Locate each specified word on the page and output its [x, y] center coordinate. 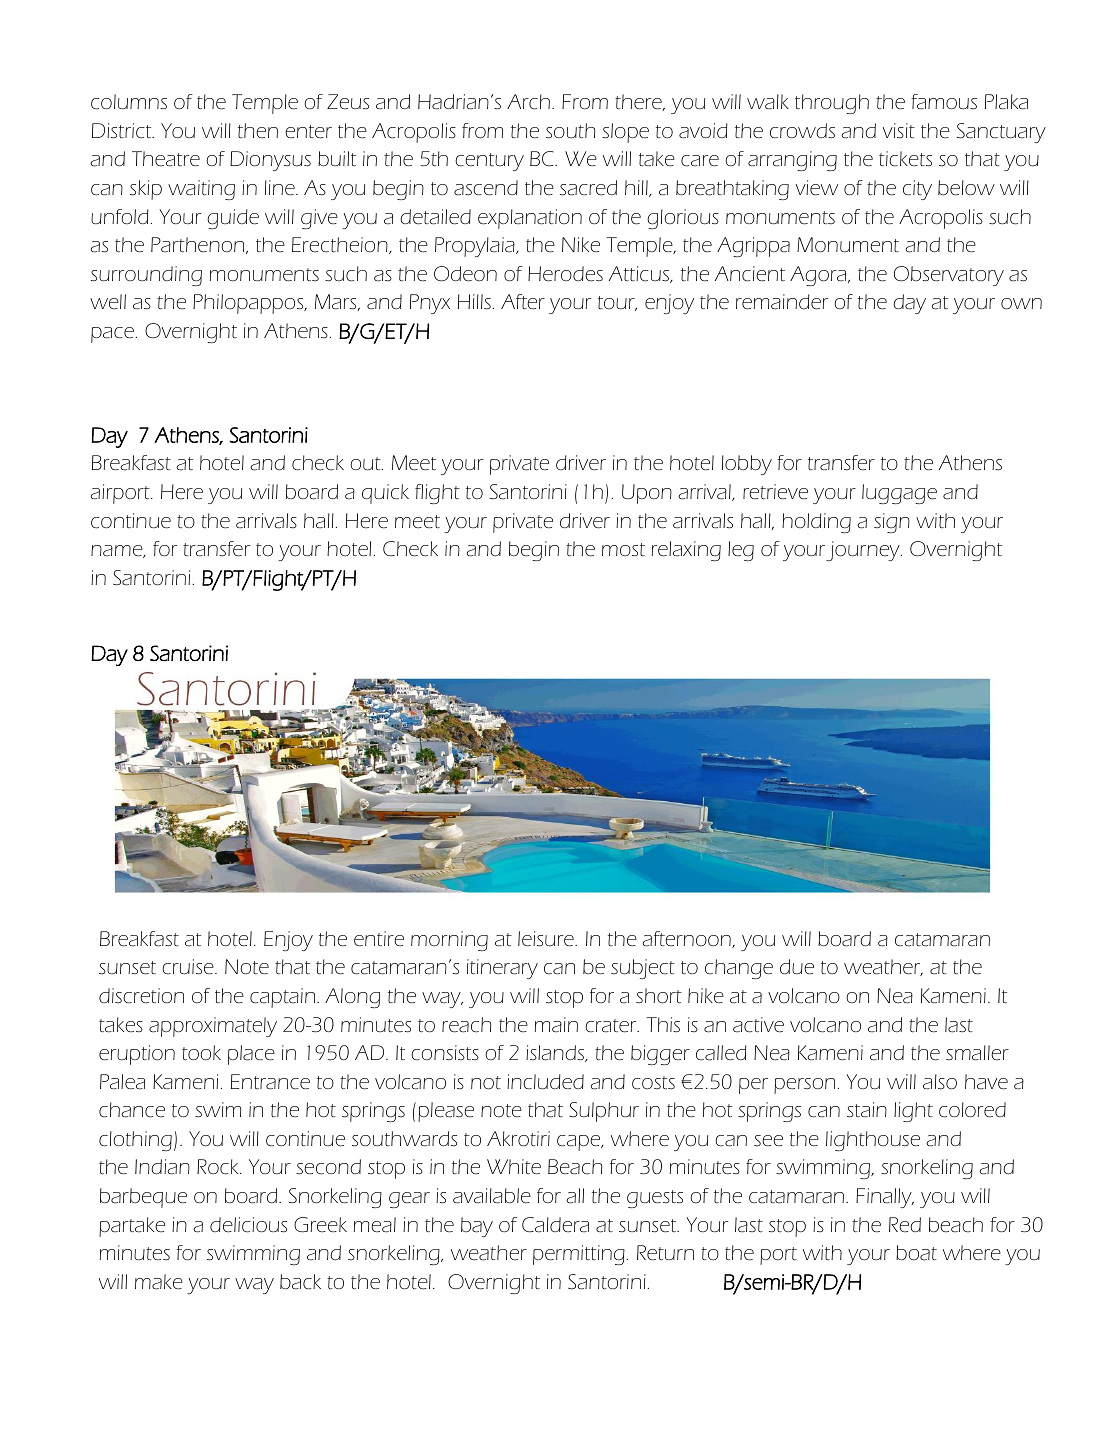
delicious [248, 1225]
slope [625, 133]
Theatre [166, 159]
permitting [579, 1255]
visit [899, 130]
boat [916, 1253]
